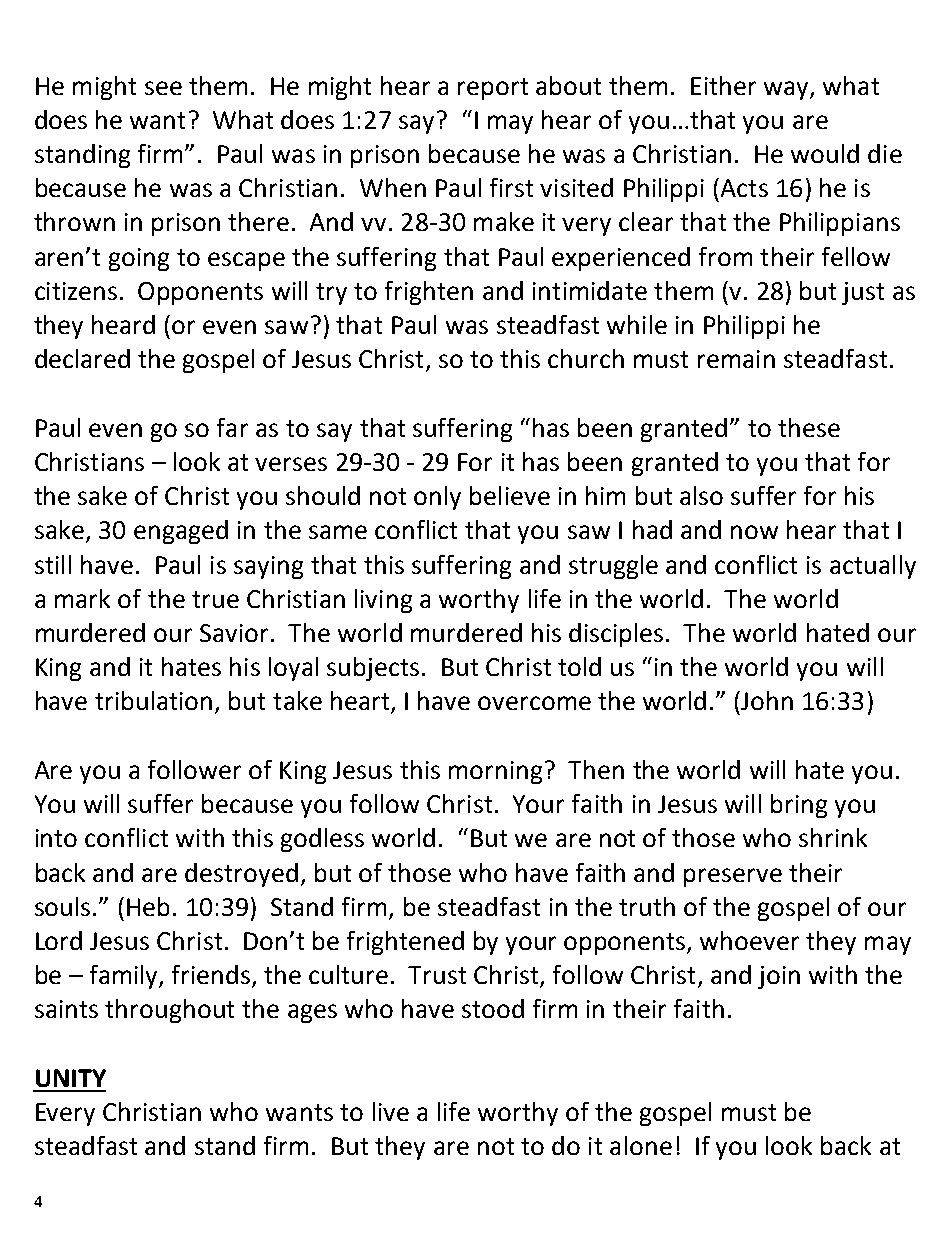  What do you see at coordinates (493, 89) in the screenshot?
I see `report` at bounding box center [493, 89].
